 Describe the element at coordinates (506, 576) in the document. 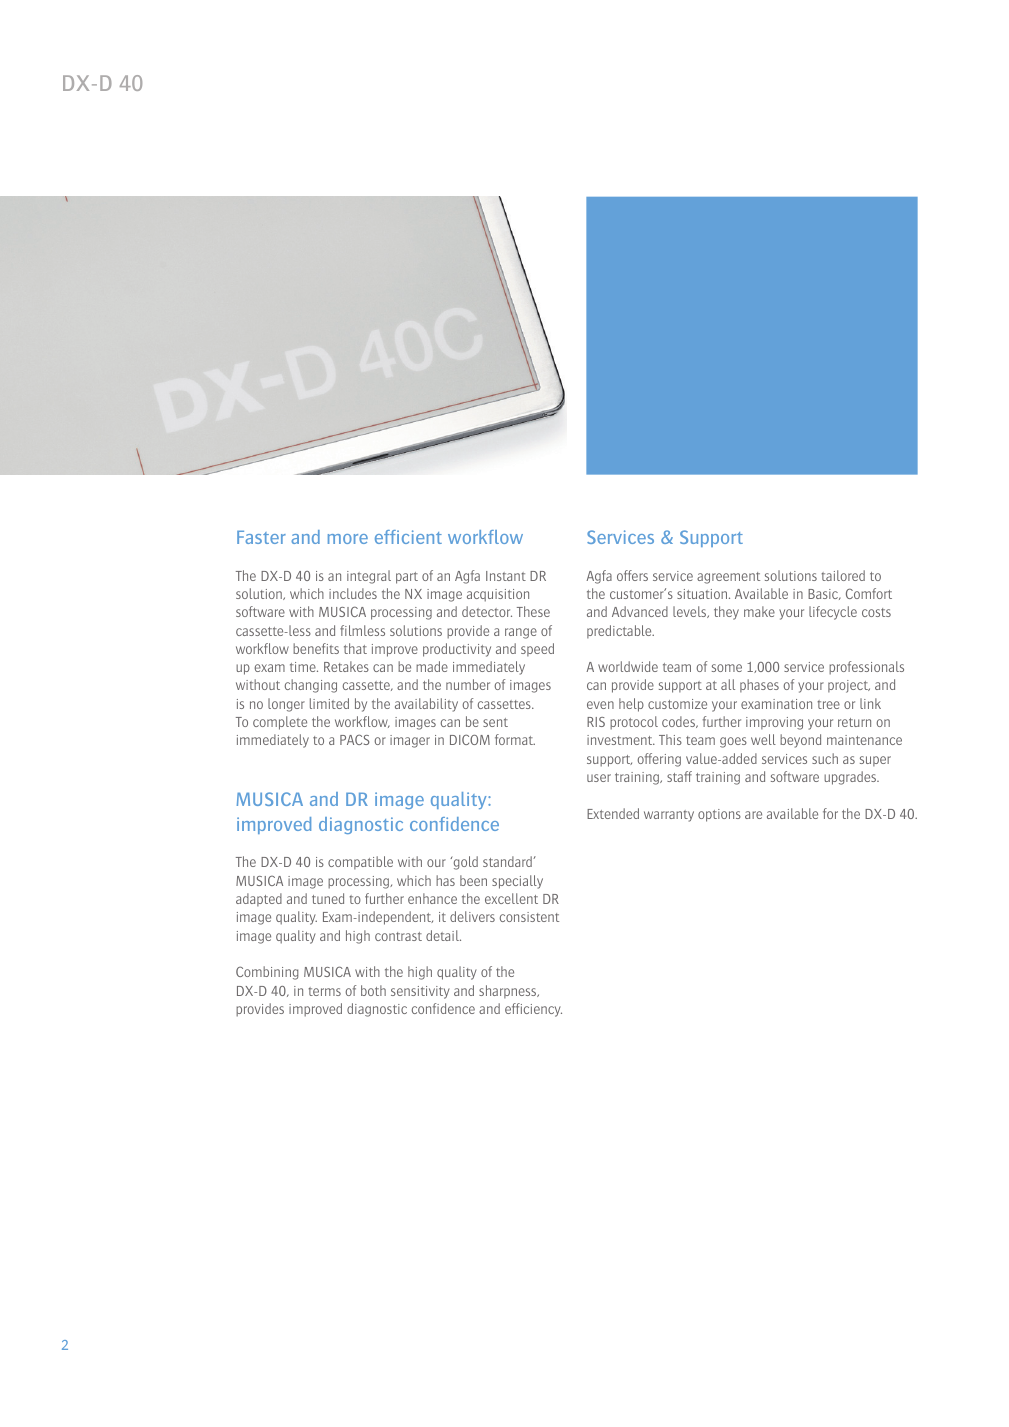

I see `Instant` at that location.
